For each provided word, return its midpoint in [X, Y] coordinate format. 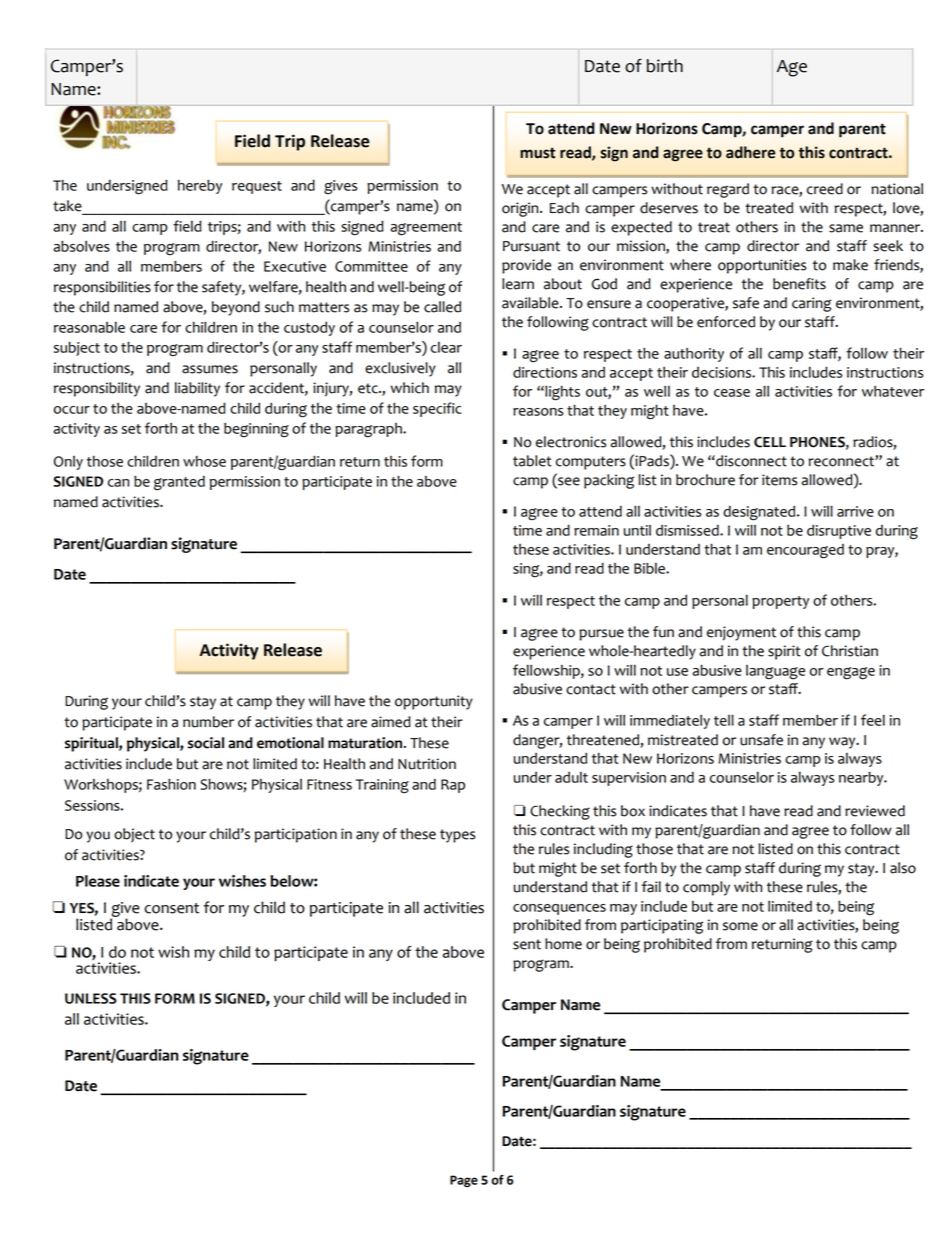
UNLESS [91, 998]
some [740, 926]
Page [464, 1181]
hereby [200, 187]
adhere [751, 152]
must [537, 153]
